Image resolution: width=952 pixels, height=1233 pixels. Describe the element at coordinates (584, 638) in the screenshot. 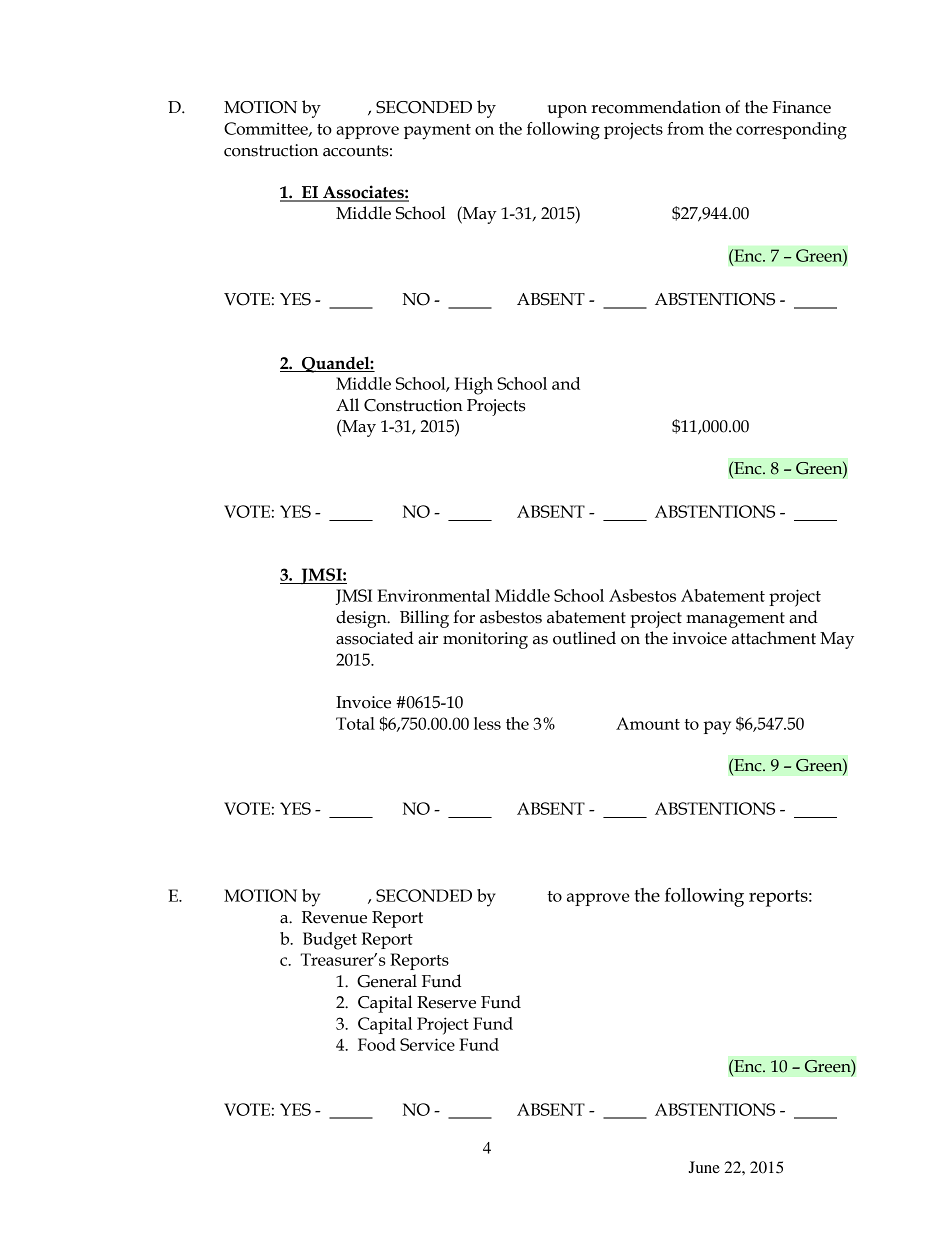

I see `outlined` at that location.
